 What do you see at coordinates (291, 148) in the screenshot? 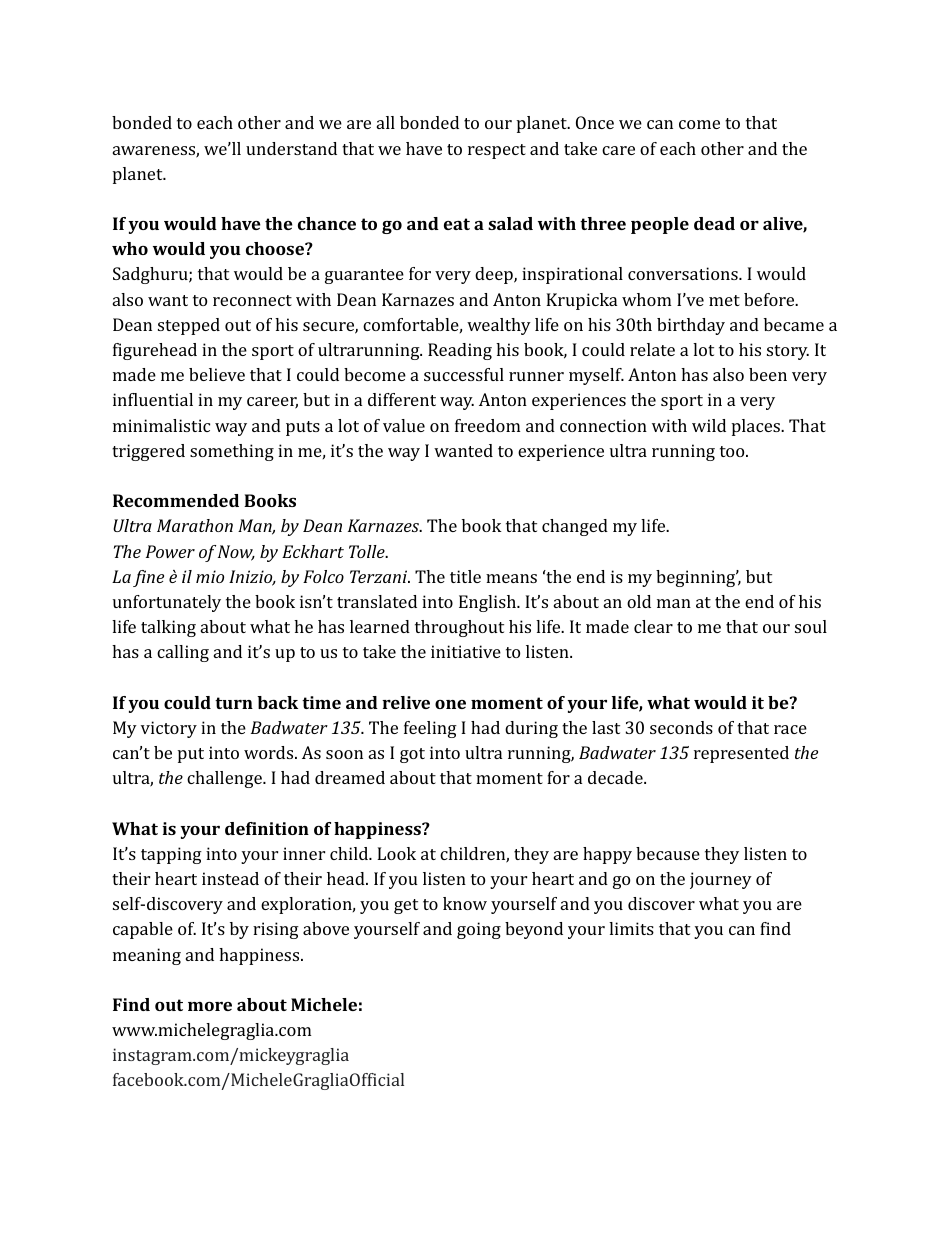
I see `understand` at bounding box center [291, 148].
